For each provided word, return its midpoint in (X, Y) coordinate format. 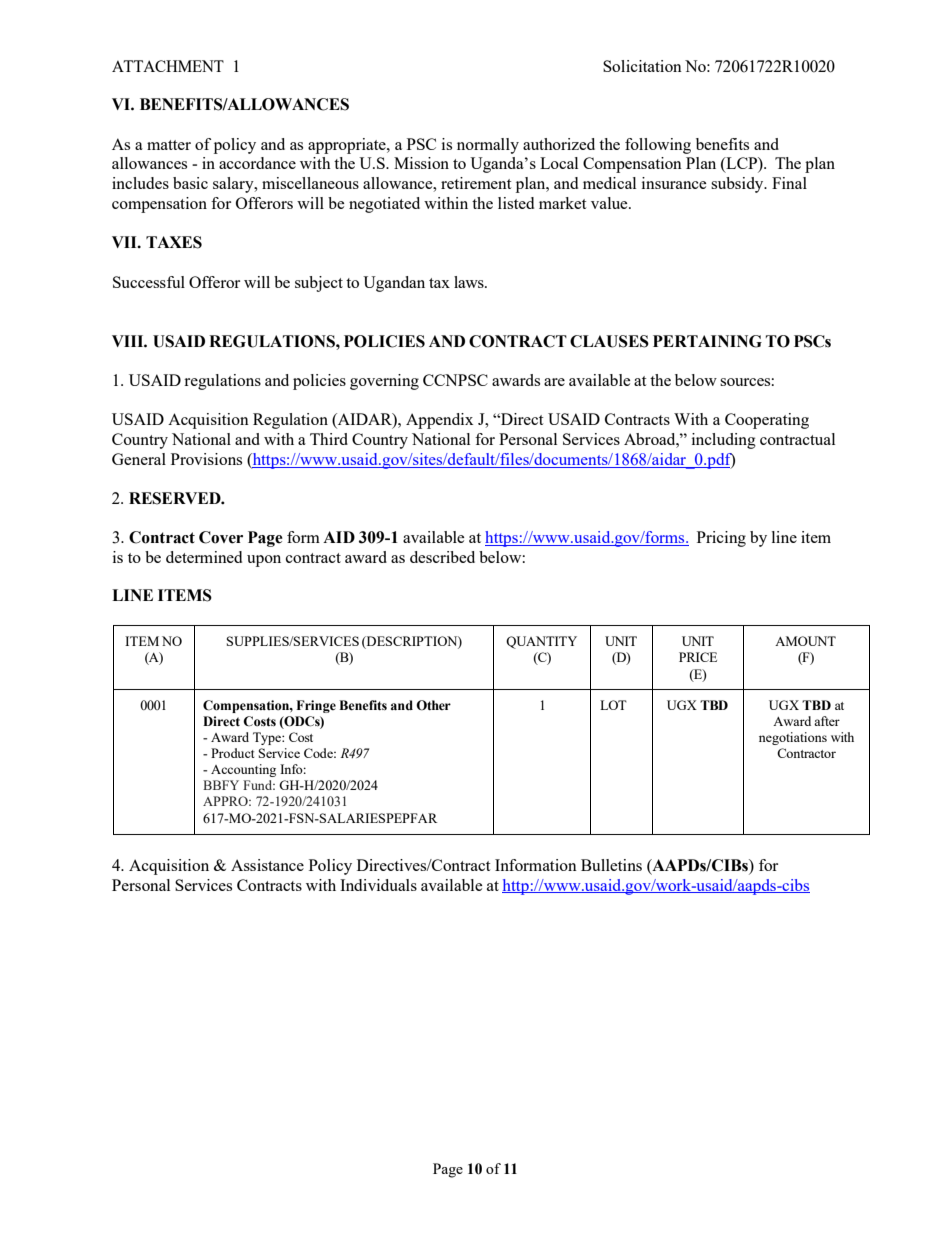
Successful (149, 282)
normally (488, 146)
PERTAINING (707, 341)
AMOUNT (805, 641)
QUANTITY (541, 642)
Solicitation (642, 66)
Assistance (267, 865)
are (554, 382)
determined (204, 557)
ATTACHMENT (168, 66)
